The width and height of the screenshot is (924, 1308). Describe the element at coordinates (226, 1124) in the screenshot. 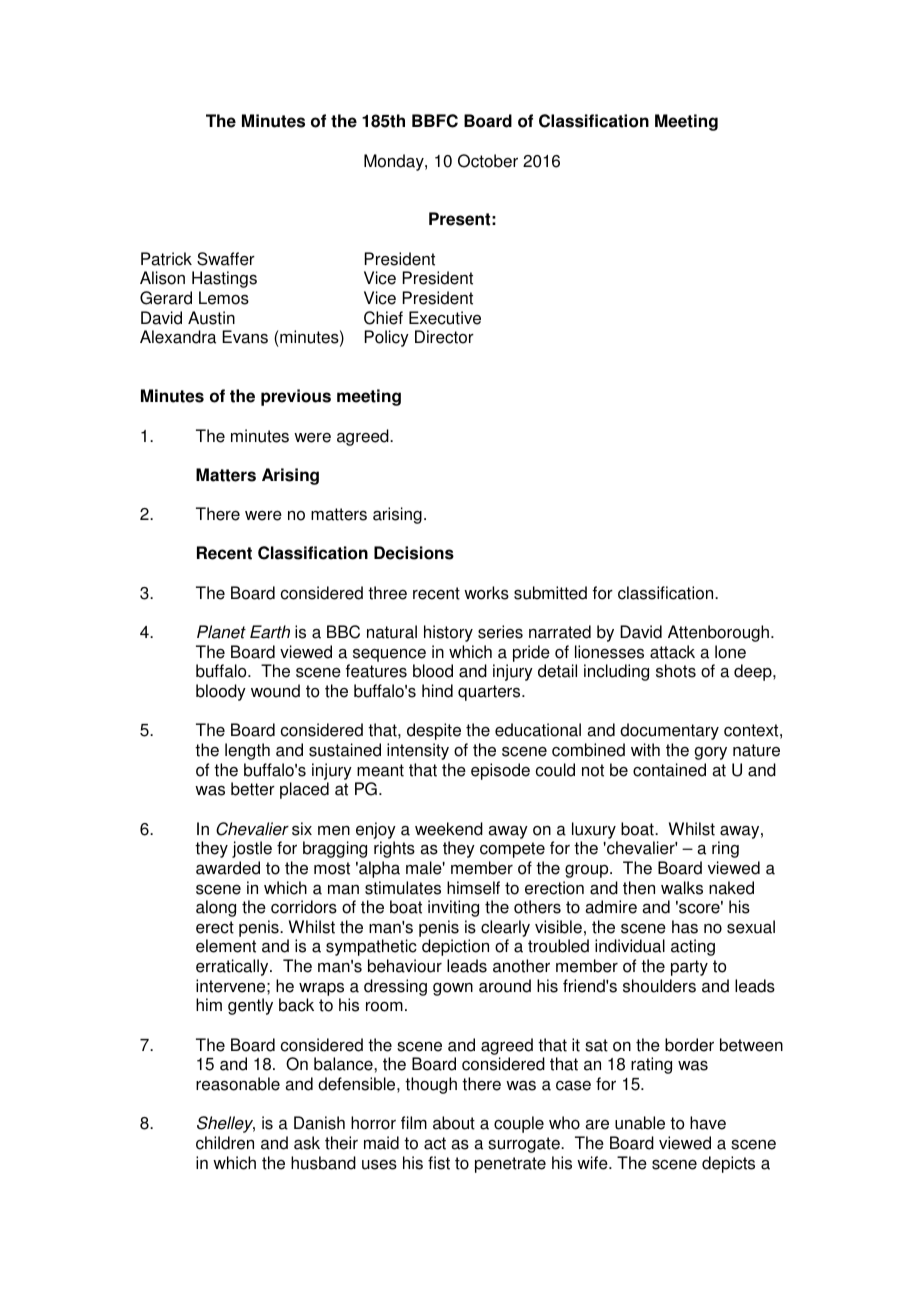

I see `Shelley` at that location.
